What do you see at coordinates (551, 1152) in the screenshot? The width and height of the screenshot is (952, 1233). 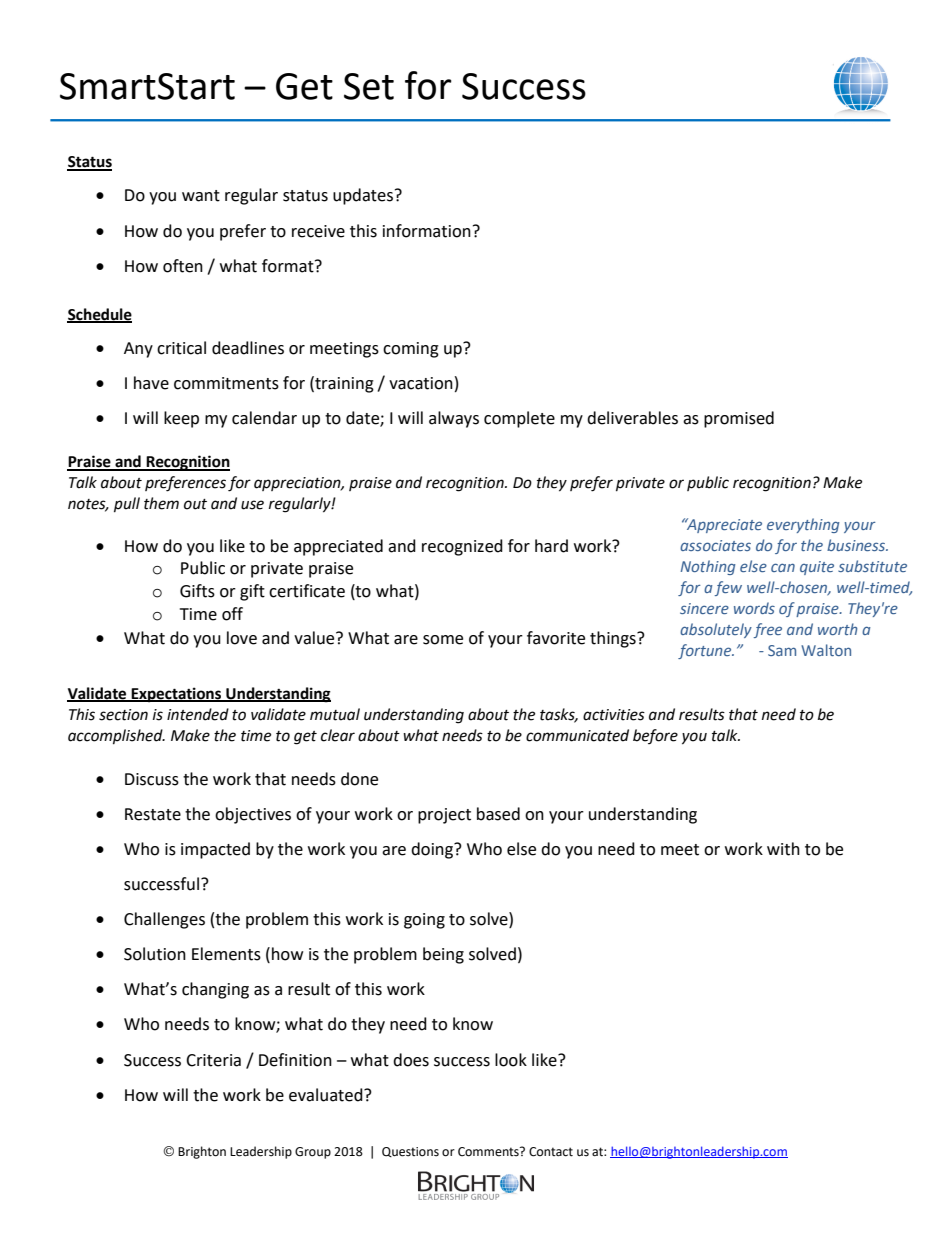 I see `Contact` at bounding box center [551, 1152].
